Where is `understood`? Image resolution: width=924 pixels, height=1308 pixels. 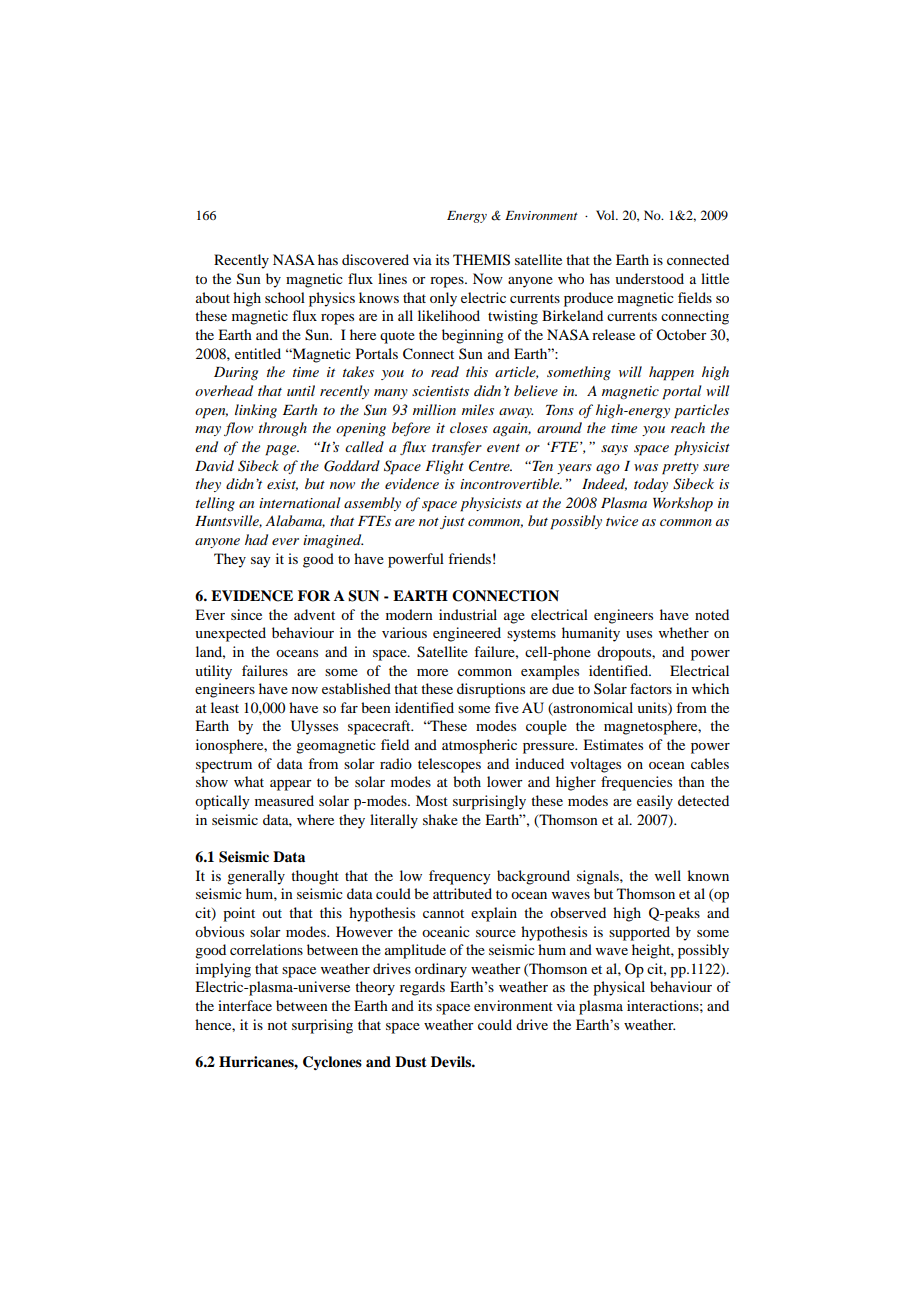 understood is located at coordinates (649, 278).
